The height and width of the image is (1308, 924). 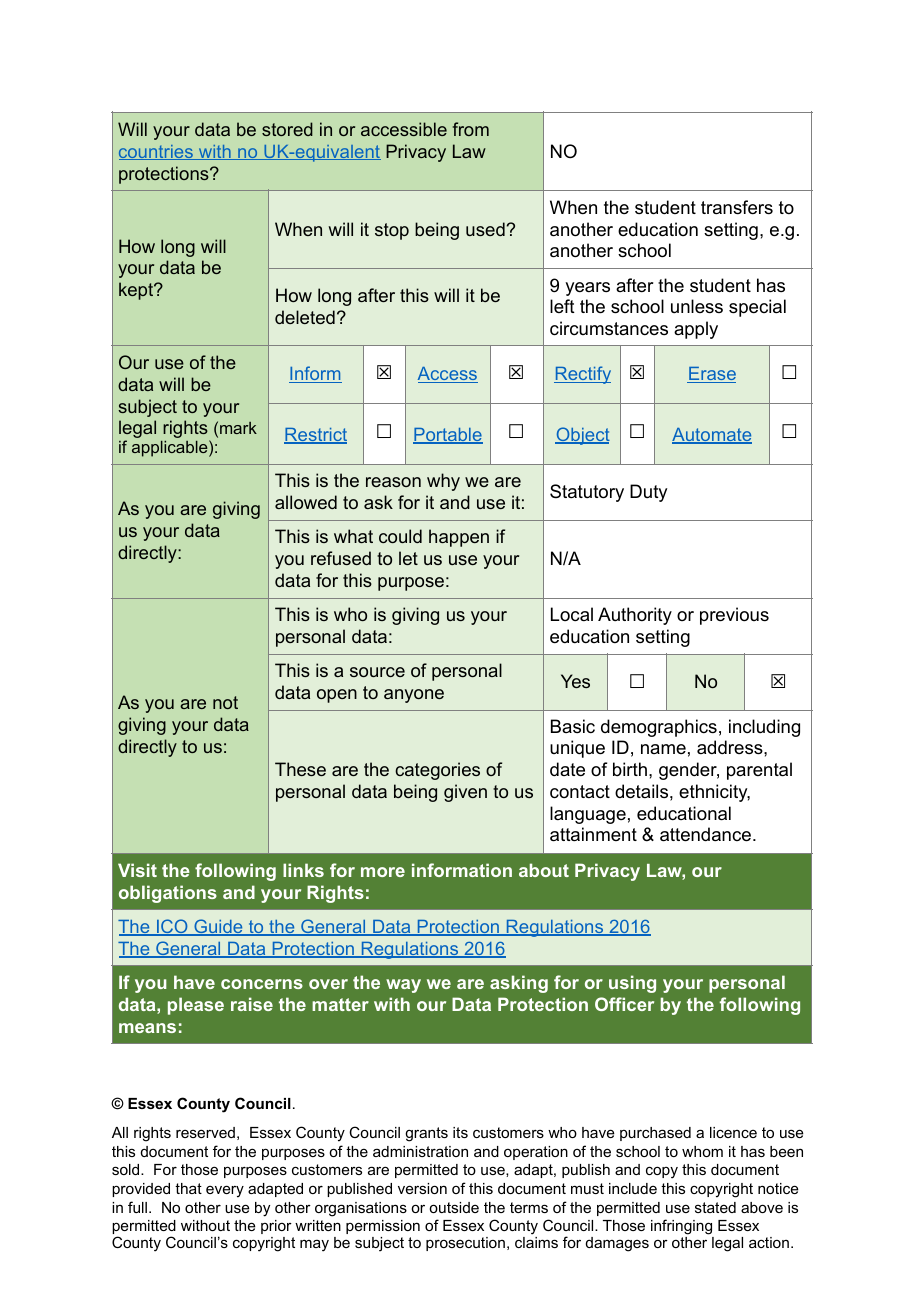 I want to click on happen, so click(x=459, y=538).
